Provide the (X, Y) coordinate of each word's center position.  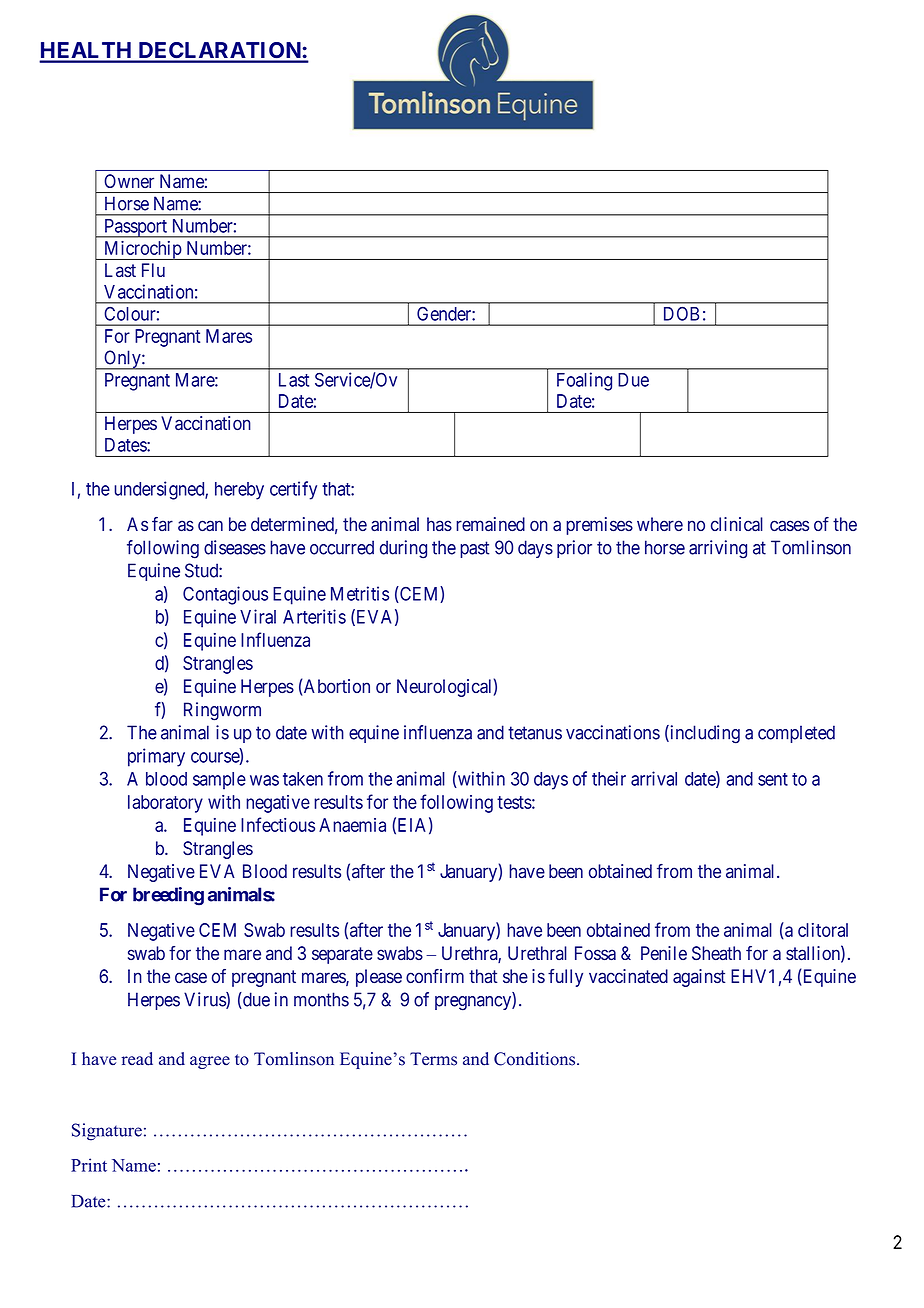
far (162, 524)
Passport (136, 228)
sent (773, 779)
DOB (681, 314)
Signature (107, 1132)
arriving (718, 549)
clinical (737, 524)
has (439, 524)
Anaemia (352, 825)
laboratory (165, 804)
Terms (433, 1059)
